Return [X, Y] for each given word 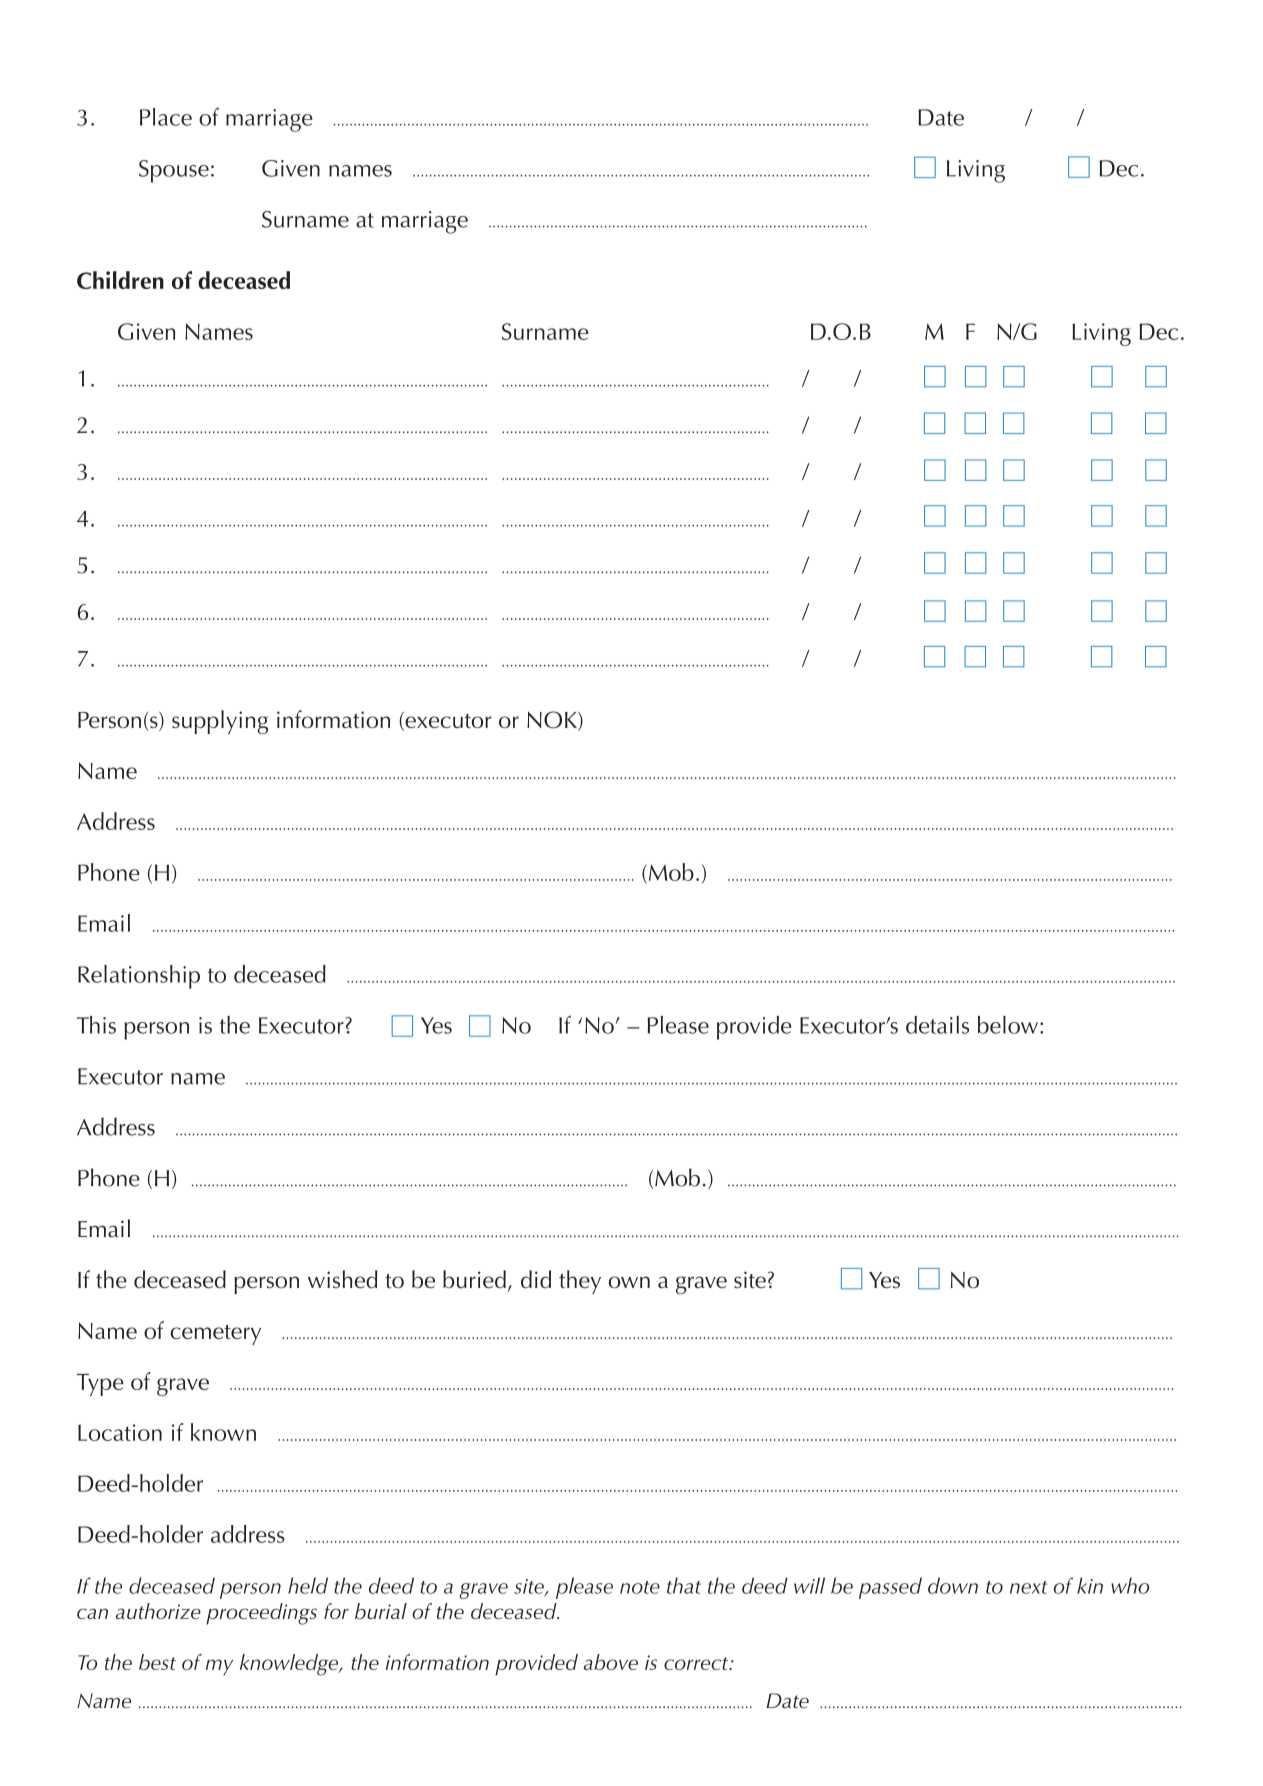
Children [120, 280]
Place [166, 117]
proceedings [261, 1614]
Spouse [174, 171]
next [1028, 1587]
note [640, 1587]
